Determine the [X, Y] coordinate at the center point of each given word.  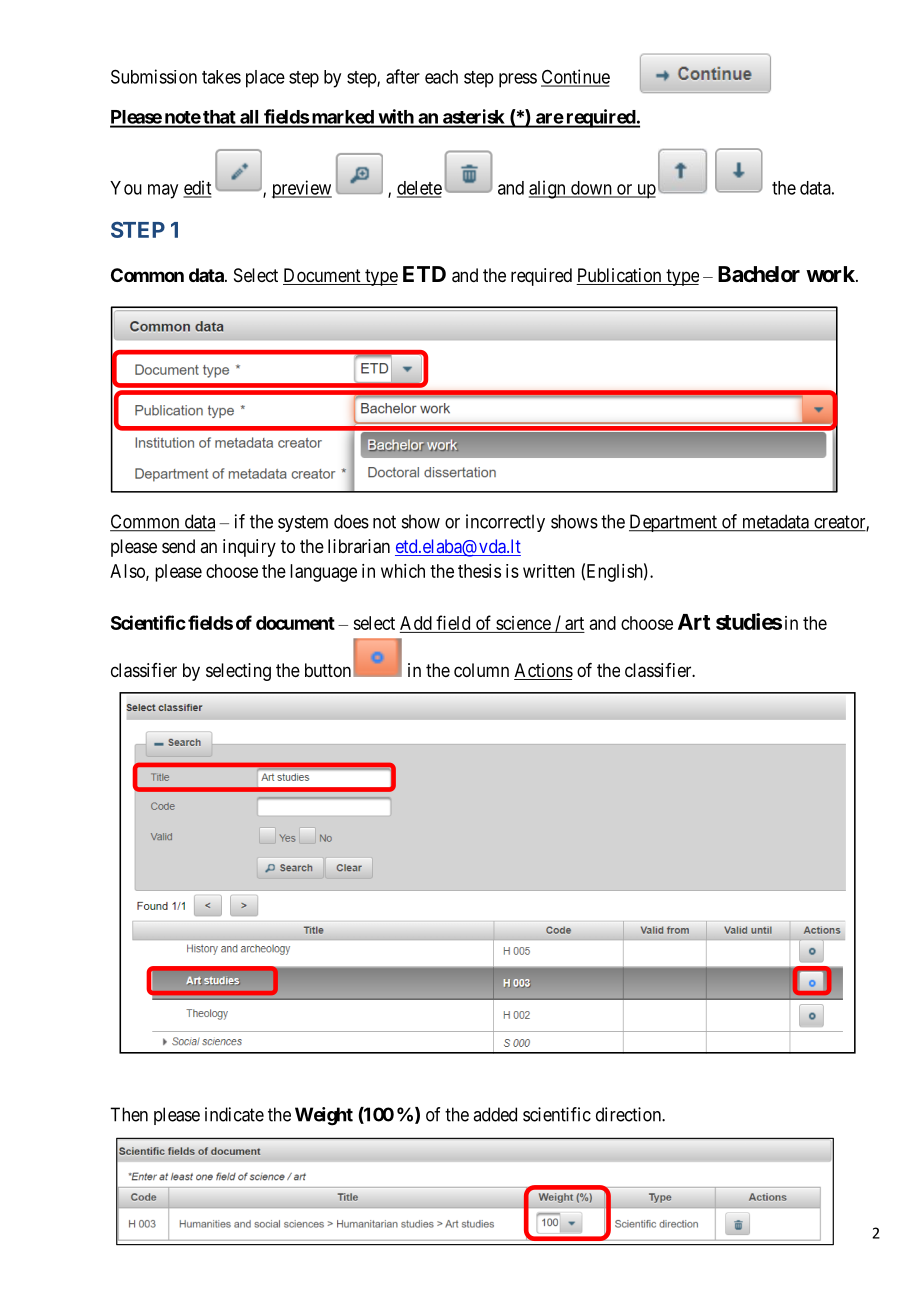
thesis [479, 571]
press [518, 80]
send [178, 546]
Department [674, 523]
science [523, 623]
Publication [620, 276]
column [481, 670]
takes [221, 77]
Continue [575, 77]
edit [197, 188]
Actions [543, 671]
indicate [234, 1114]
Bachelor [759, 274]
